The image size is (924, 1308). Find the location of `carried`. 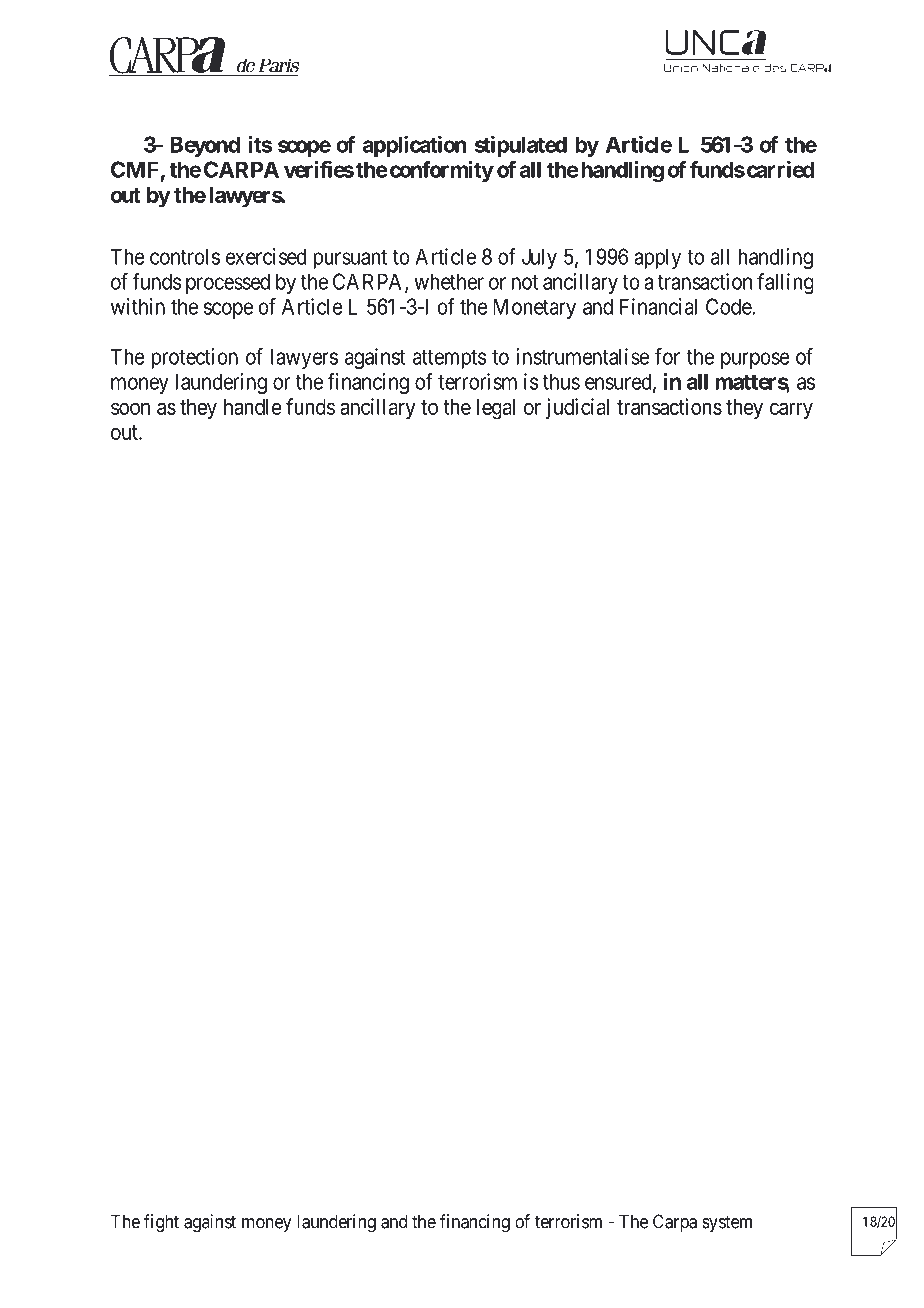

carried is located at coordinates (779, 169).
